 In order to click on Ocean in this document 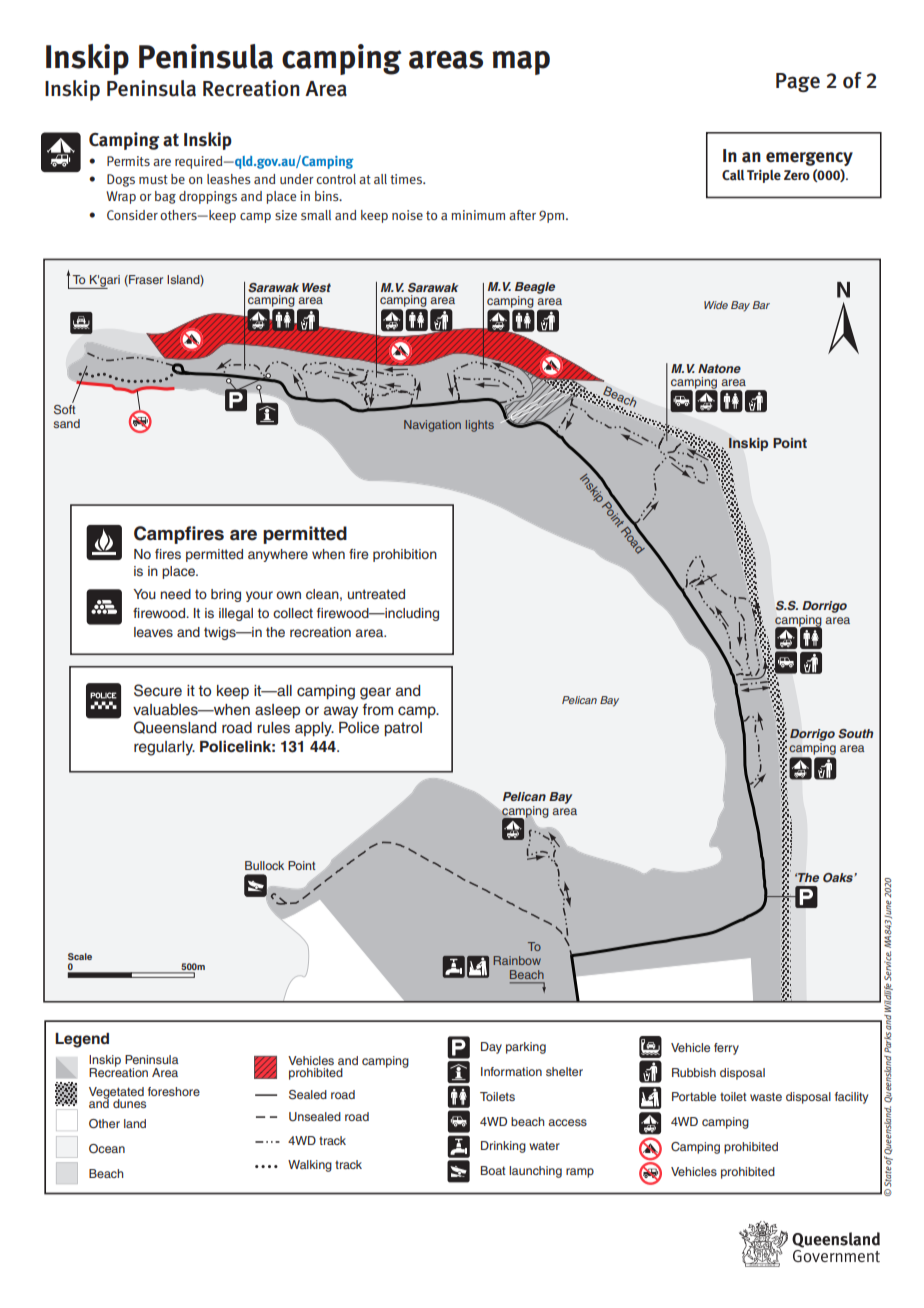, I will do `click(107, 1149)`.
